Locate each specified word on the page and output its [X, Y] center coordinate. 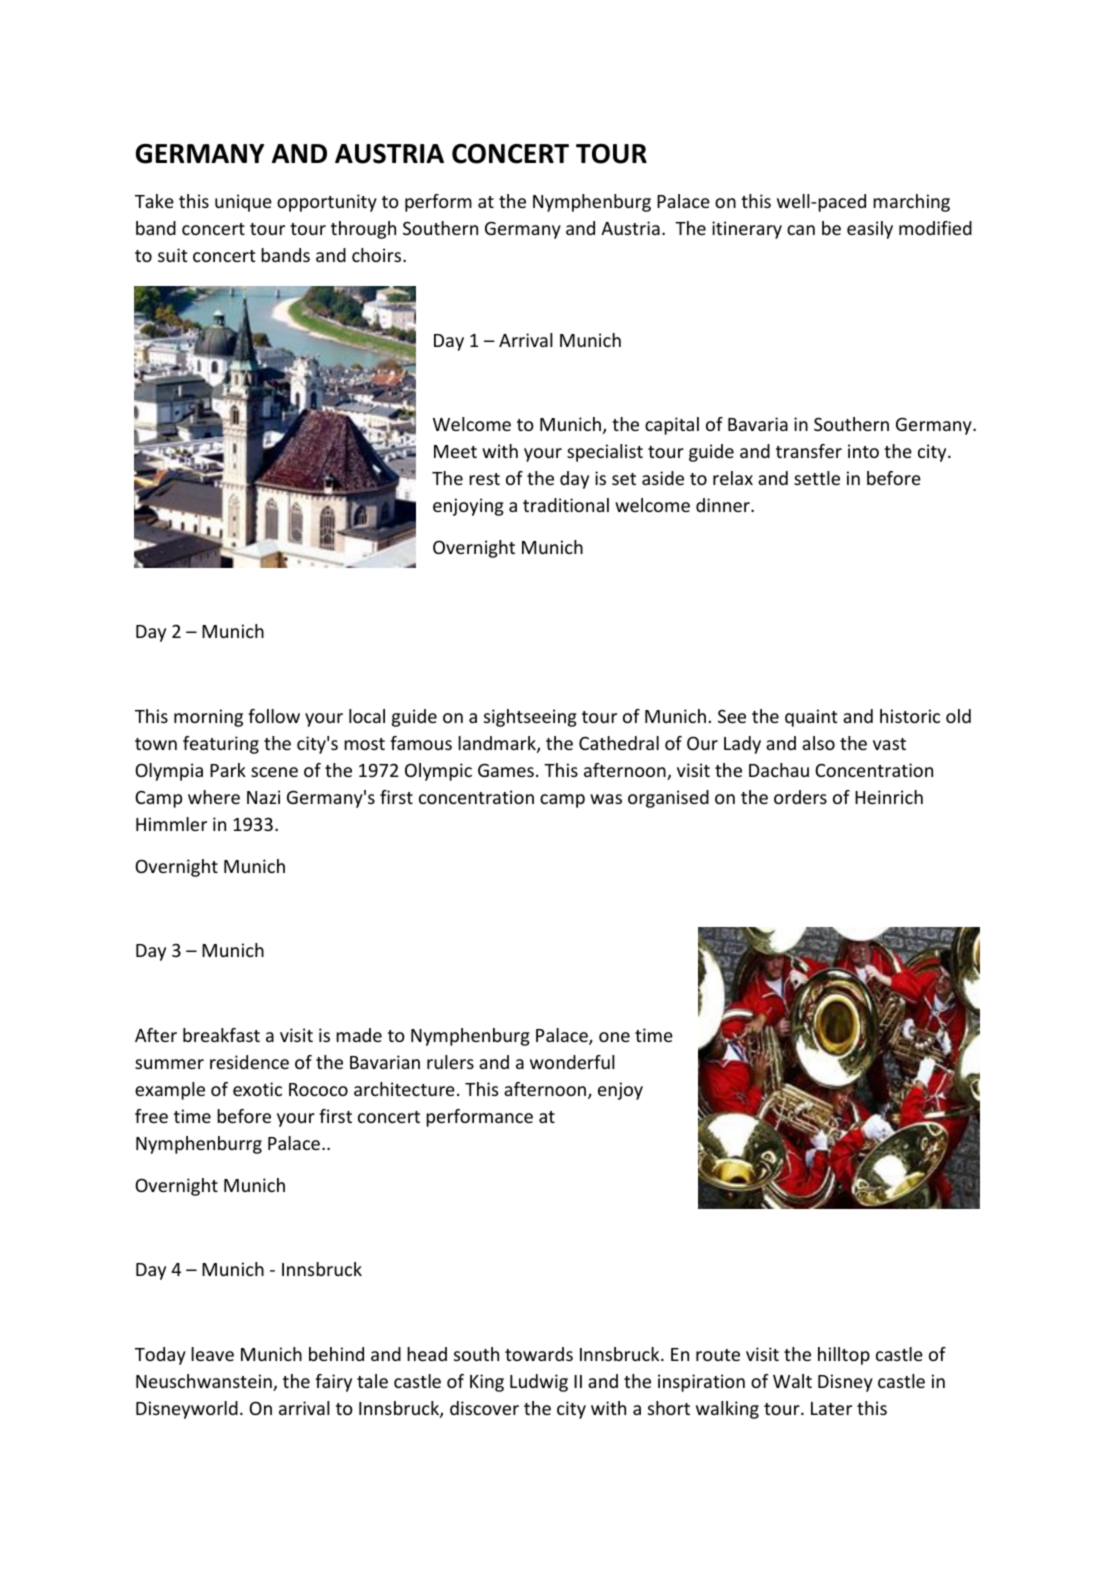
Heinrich [889, 797]
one [614, 1037]
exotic [257, 1089]
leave [212, 1354]
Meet [455, 451]
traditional [566, 505]
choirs [378, 255]
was [606, 799]
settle [817, 478]
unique [243, 203]
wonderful [572, 1062]
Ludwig [539, 1383]
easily [870, 230]
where [214, 797]
